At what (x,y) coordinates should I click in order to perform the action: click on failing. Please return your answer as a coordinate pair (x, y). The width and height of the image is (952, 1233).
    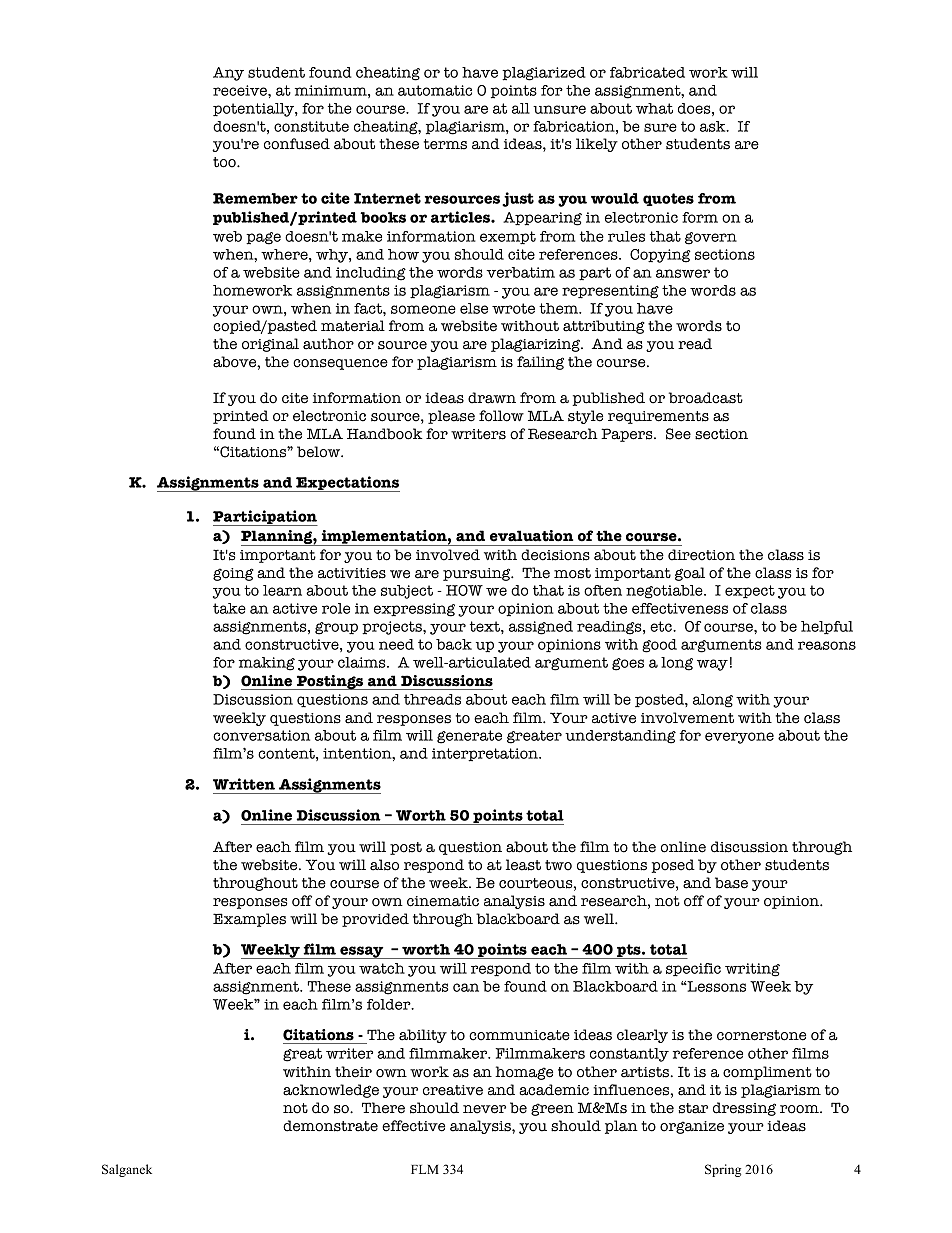
    Looking at the image, I should click on (540, 363).
